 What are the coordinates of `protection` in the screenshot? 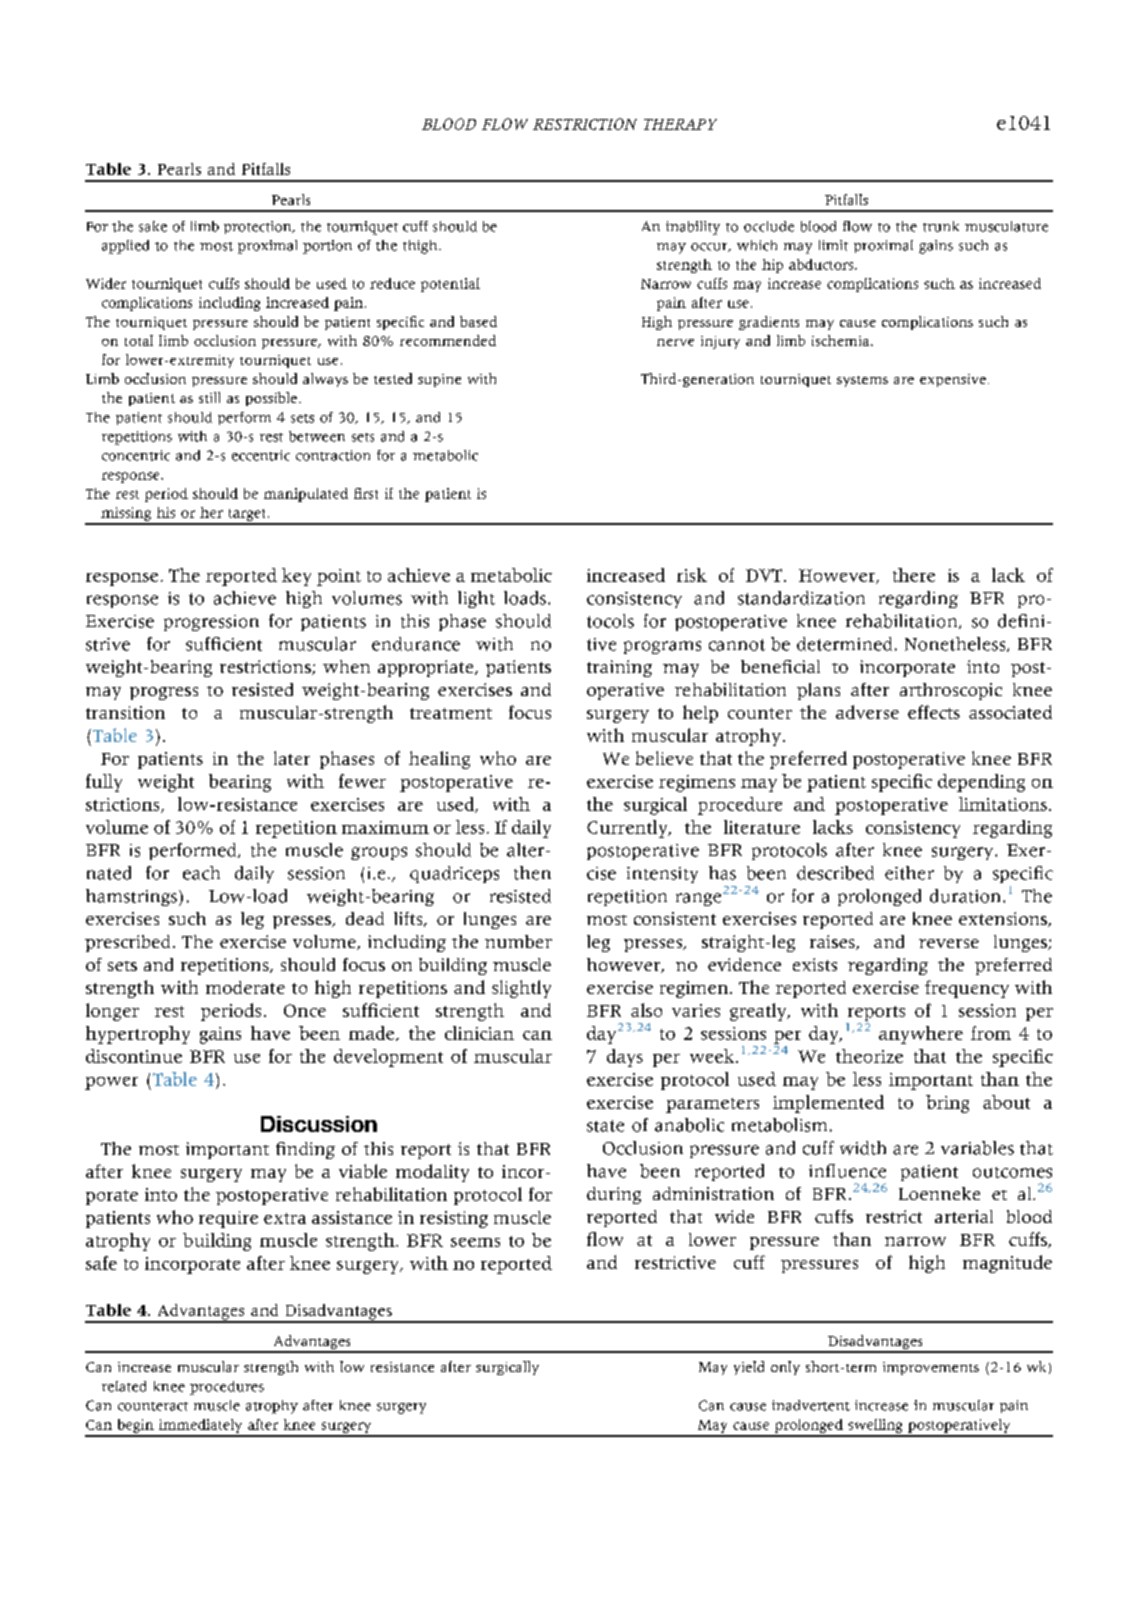 It's located at (259, 227).
